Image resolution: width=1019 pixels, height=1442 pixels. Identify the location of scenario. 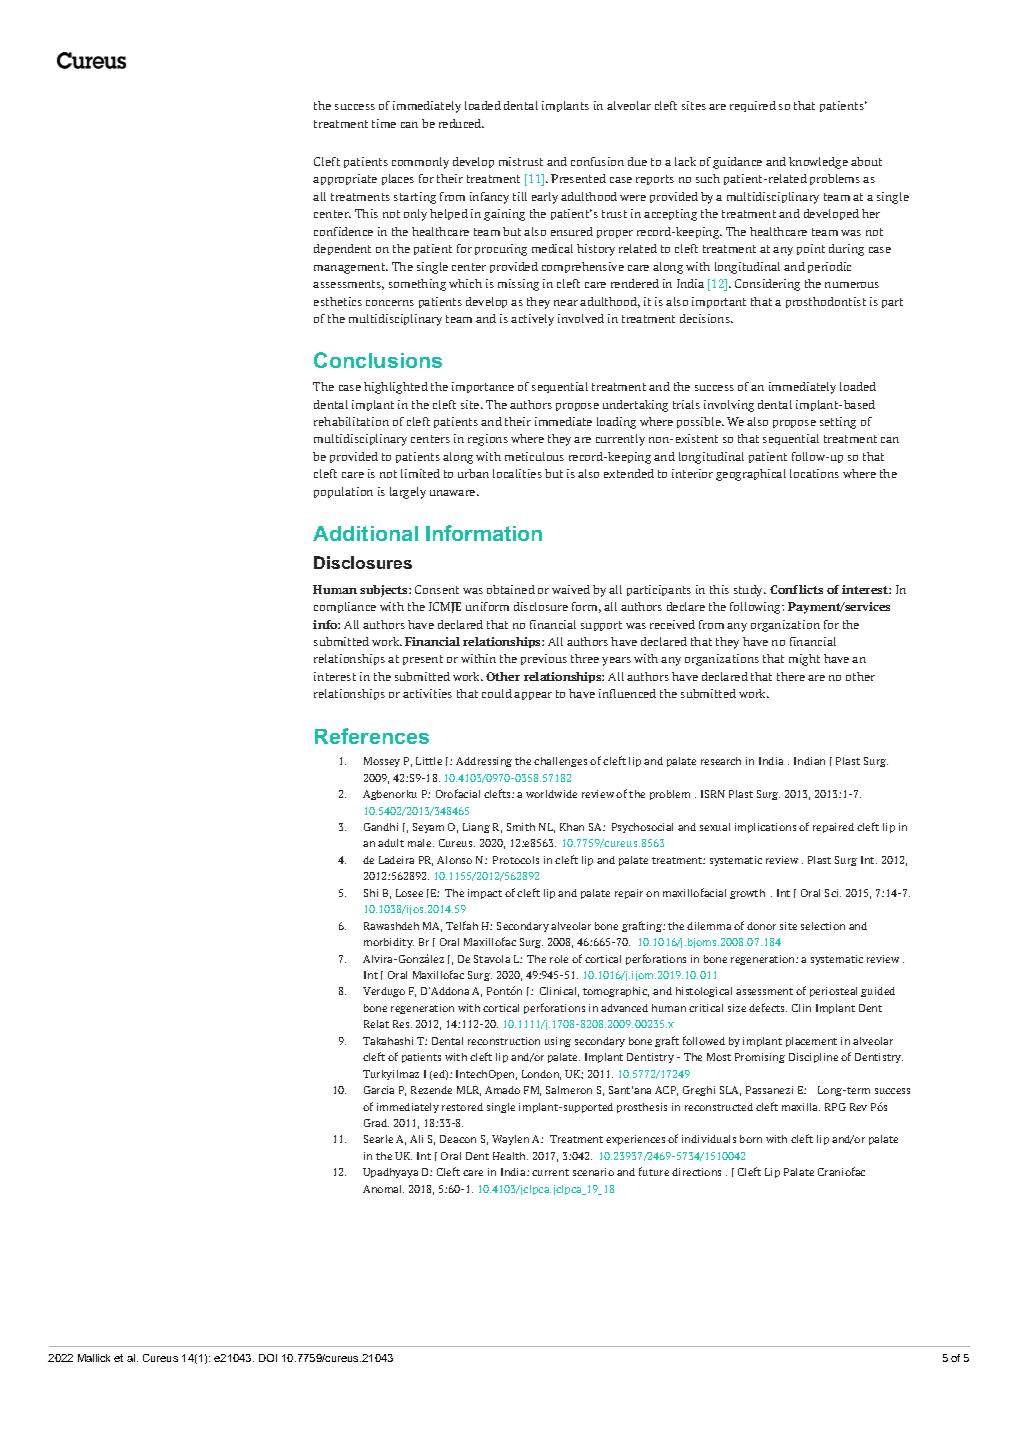
(593, 1172).
